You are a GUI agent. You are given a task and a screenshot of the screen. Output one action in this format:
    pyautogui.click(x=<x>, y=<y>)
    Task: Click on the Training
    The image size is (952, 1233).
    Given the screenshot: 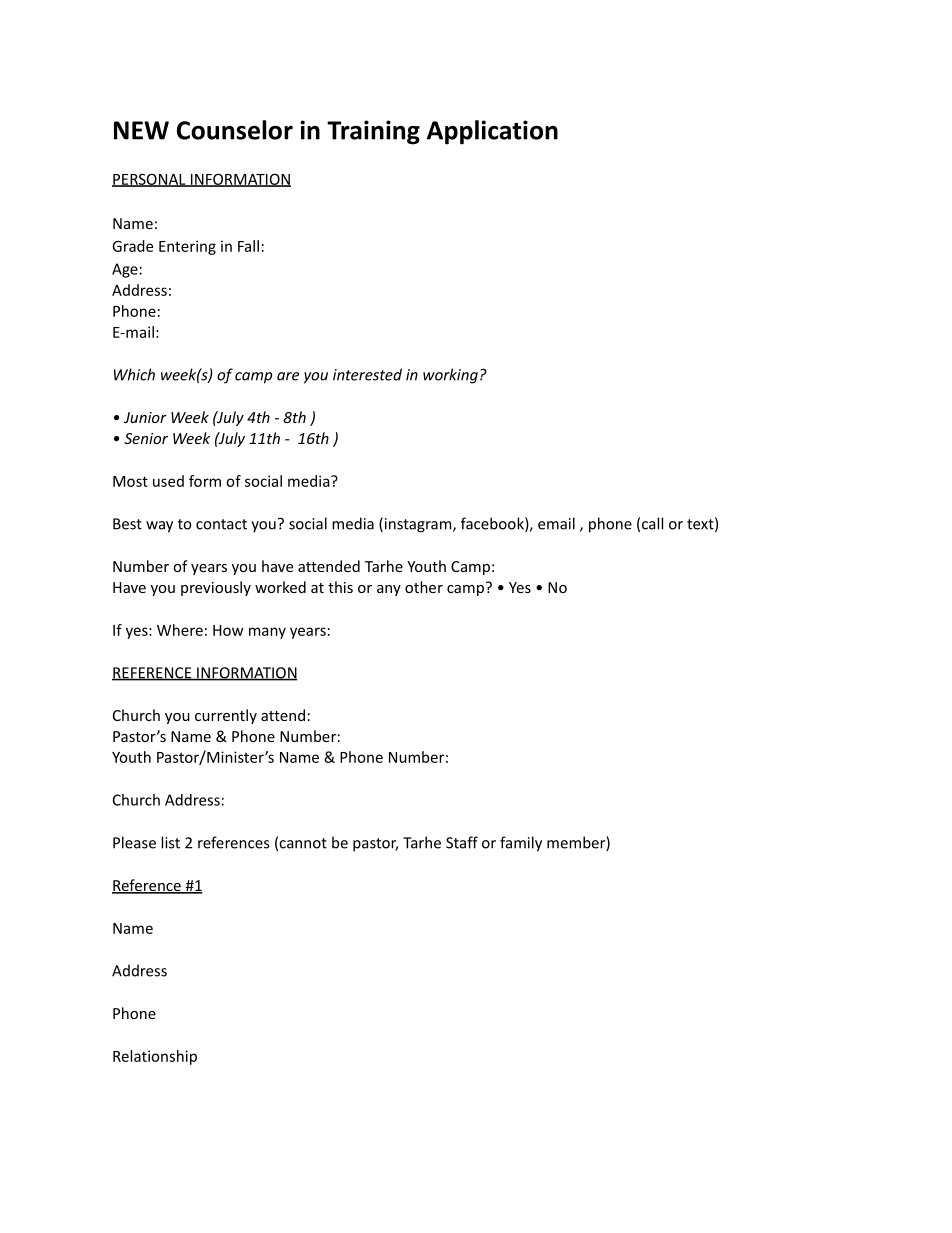 What is the action you would take?
    pyautogui.click(x=373, y=132)
